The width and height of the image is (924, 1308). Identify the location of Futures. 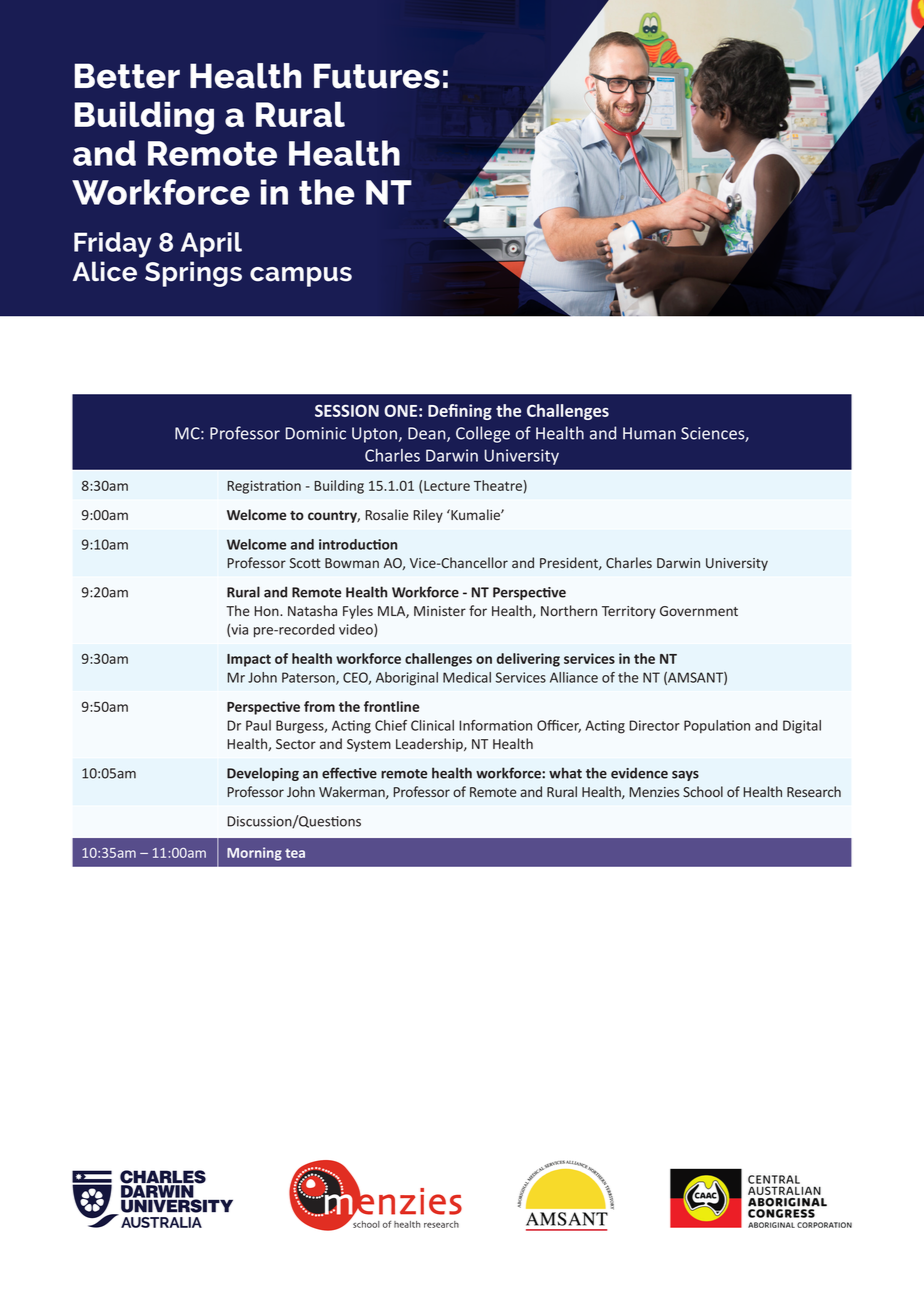
(377, 76).
